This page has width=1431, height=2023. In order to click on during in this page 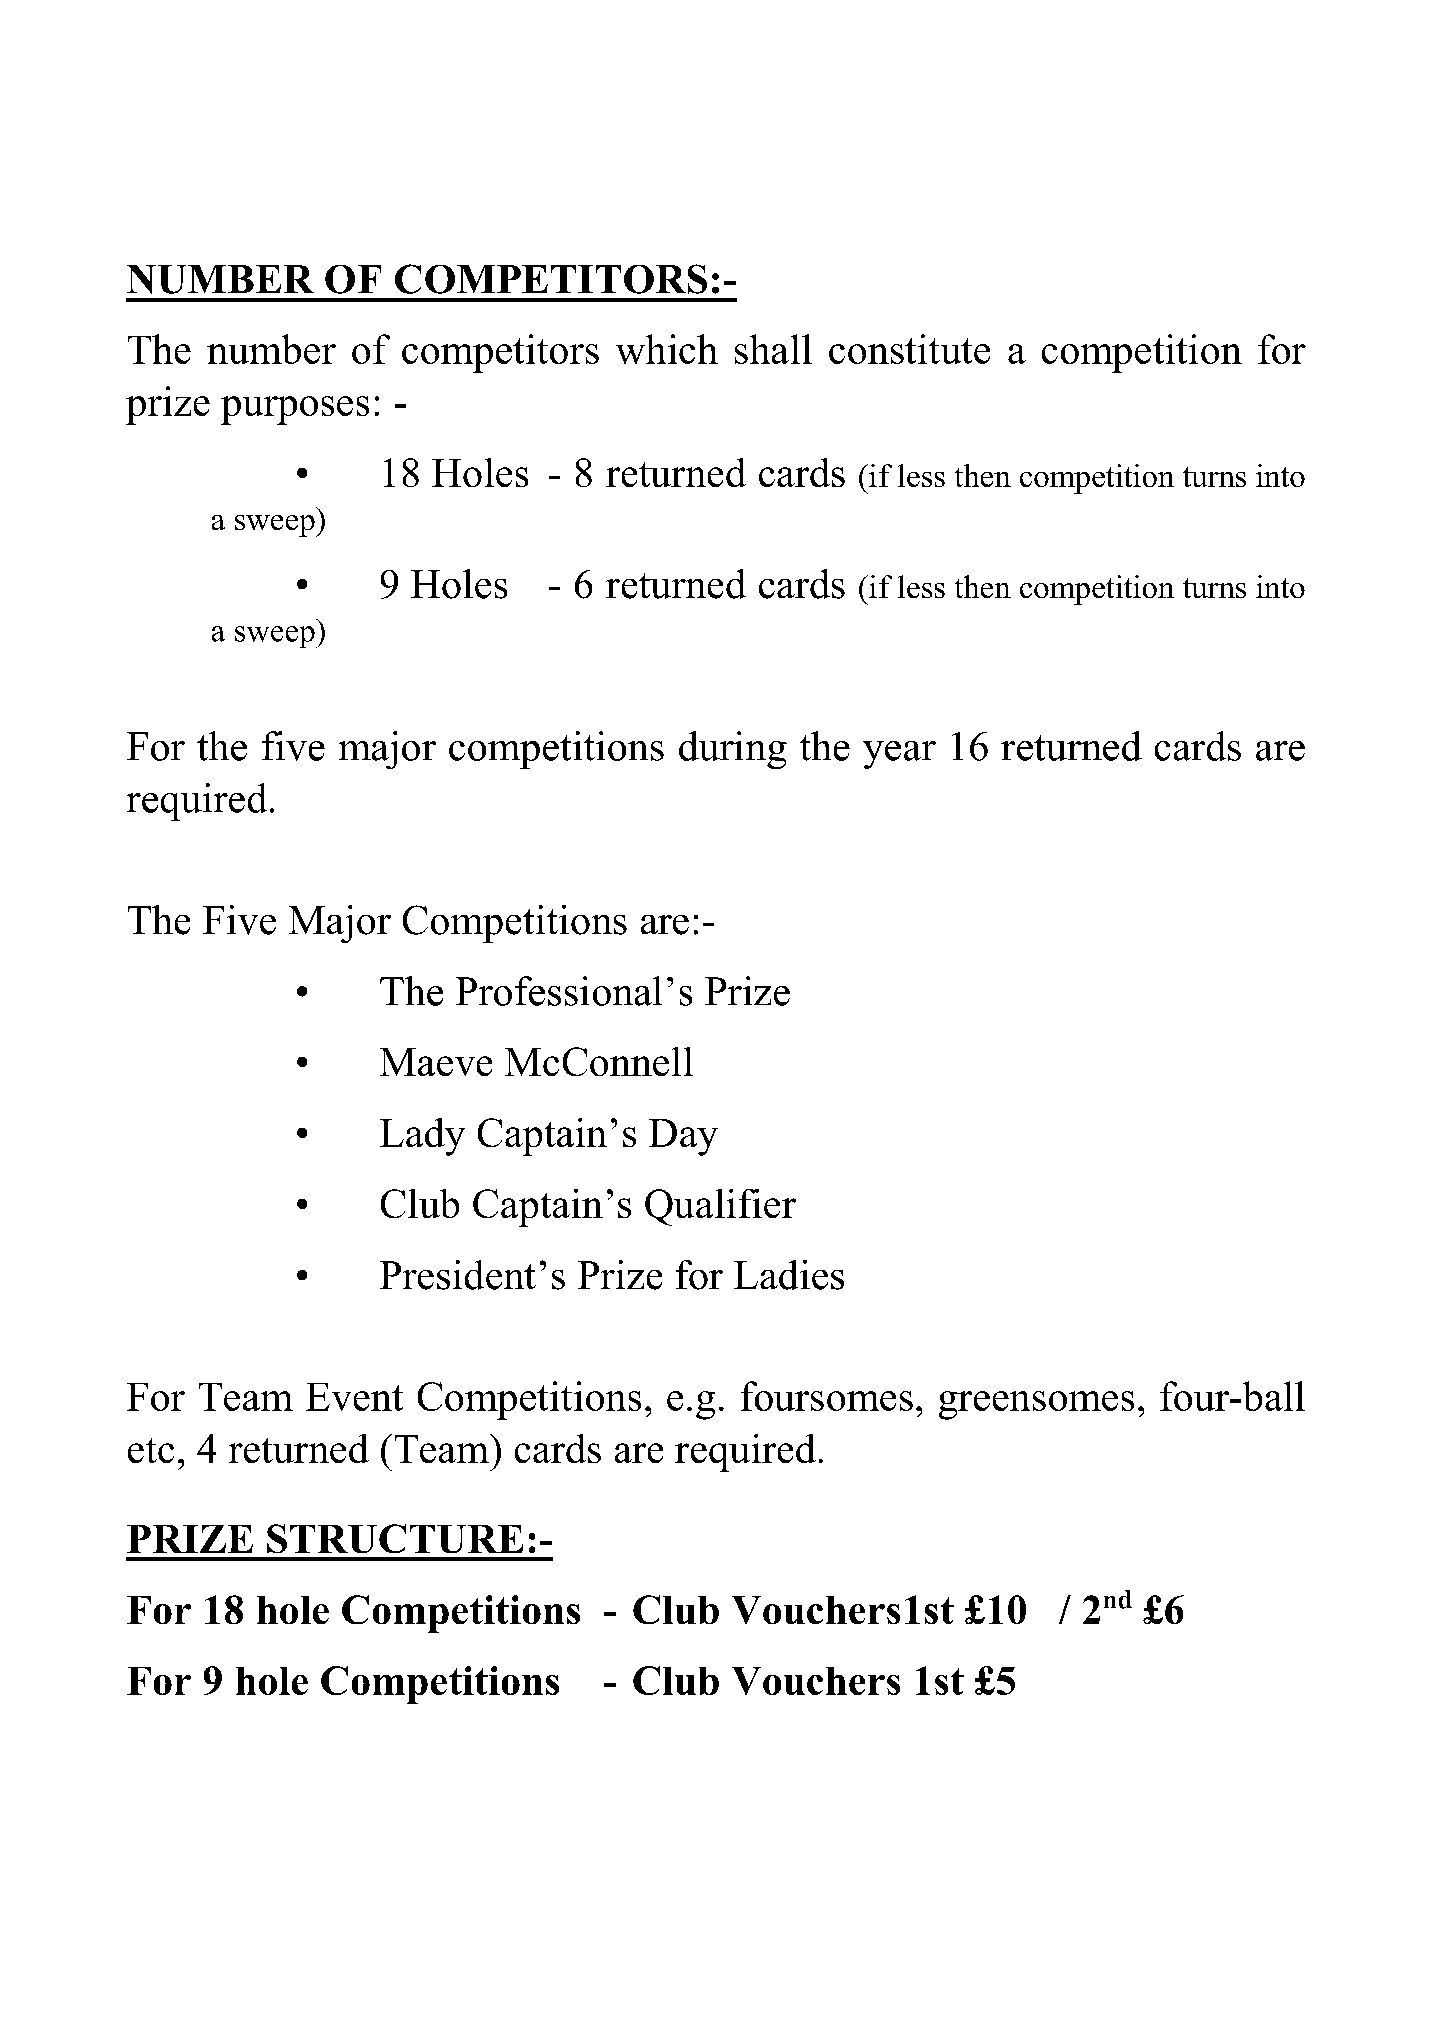, I will do `click(733, 750)`.
